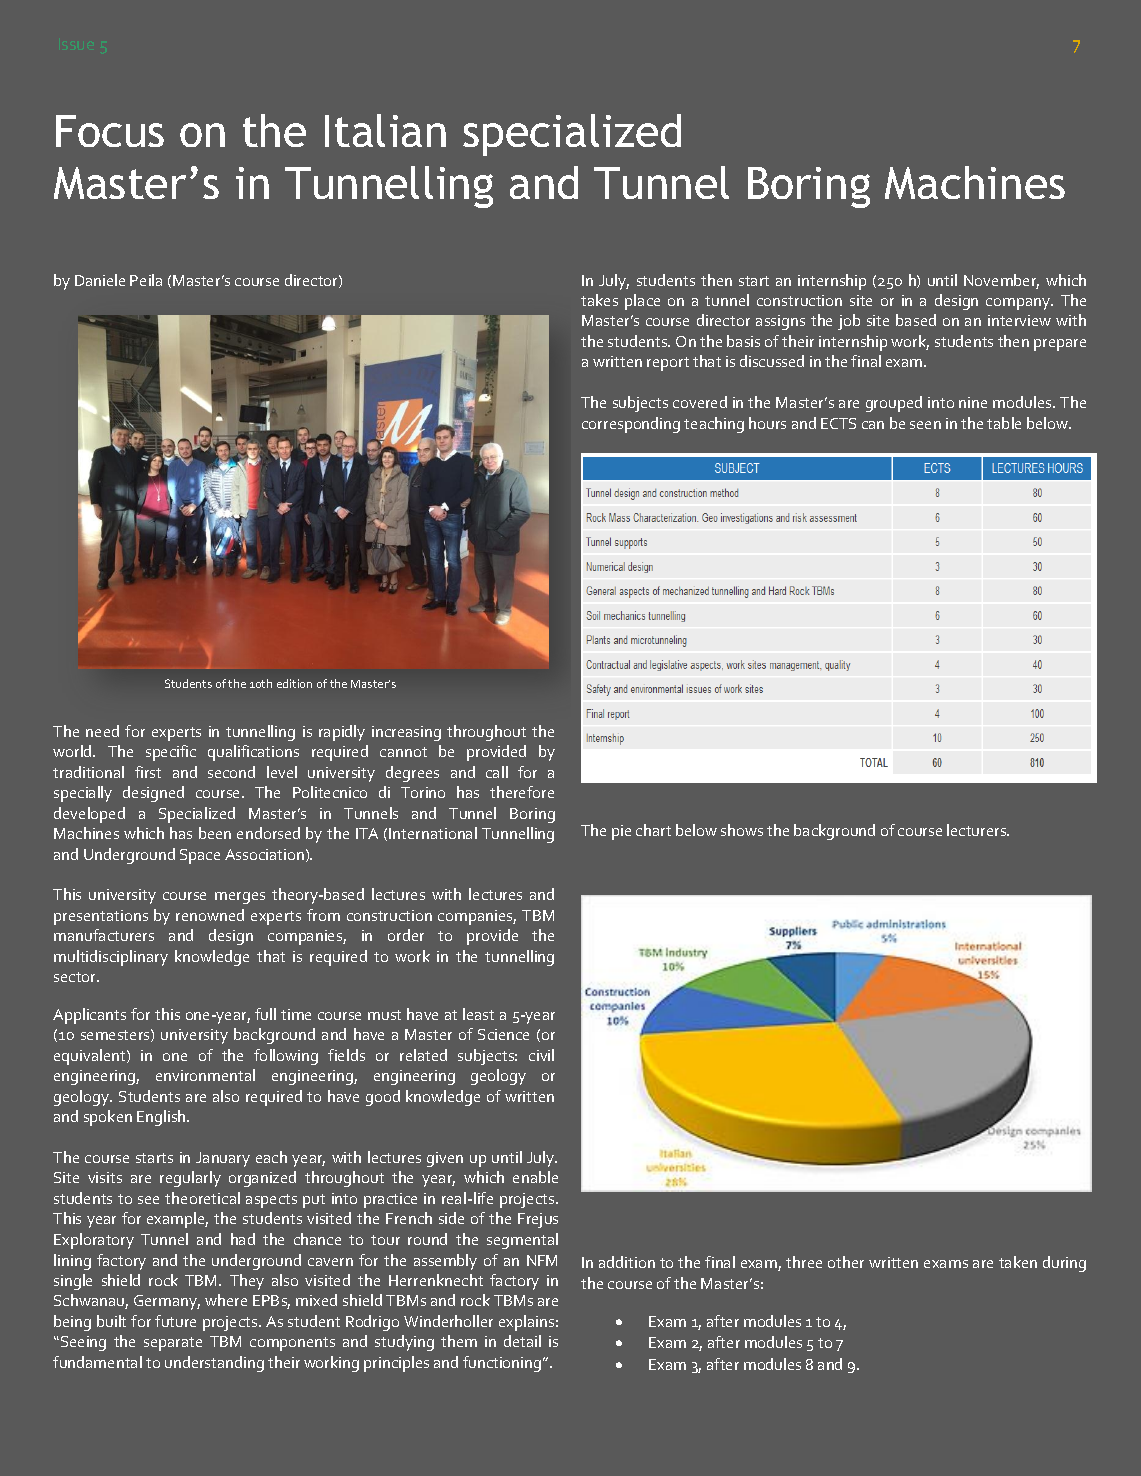  I want to click on renowned, so click(210, 915).
